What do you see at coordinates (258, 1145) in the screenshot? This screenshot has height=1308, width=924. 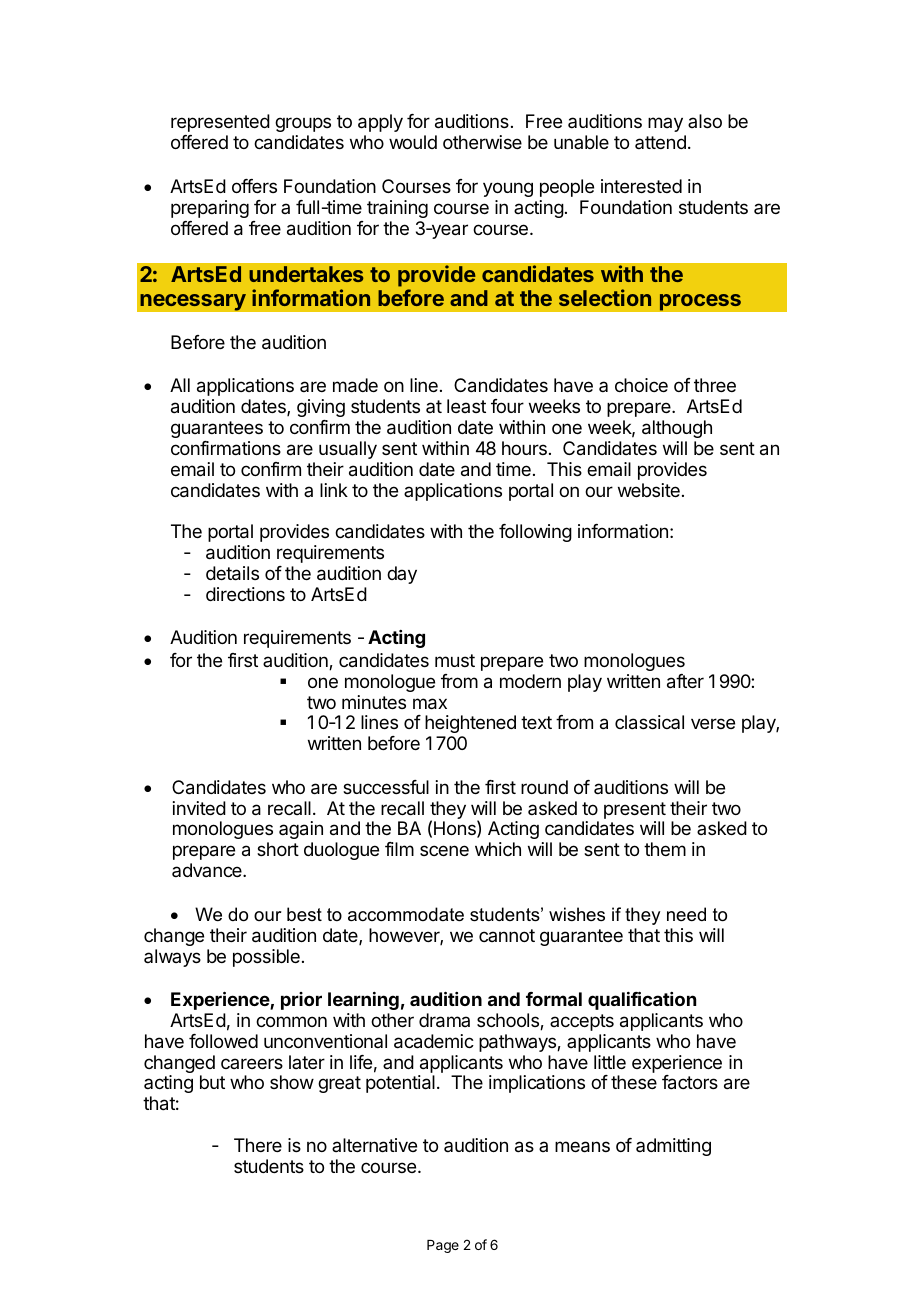 I see `There` at bounding box center [258, 1145].
